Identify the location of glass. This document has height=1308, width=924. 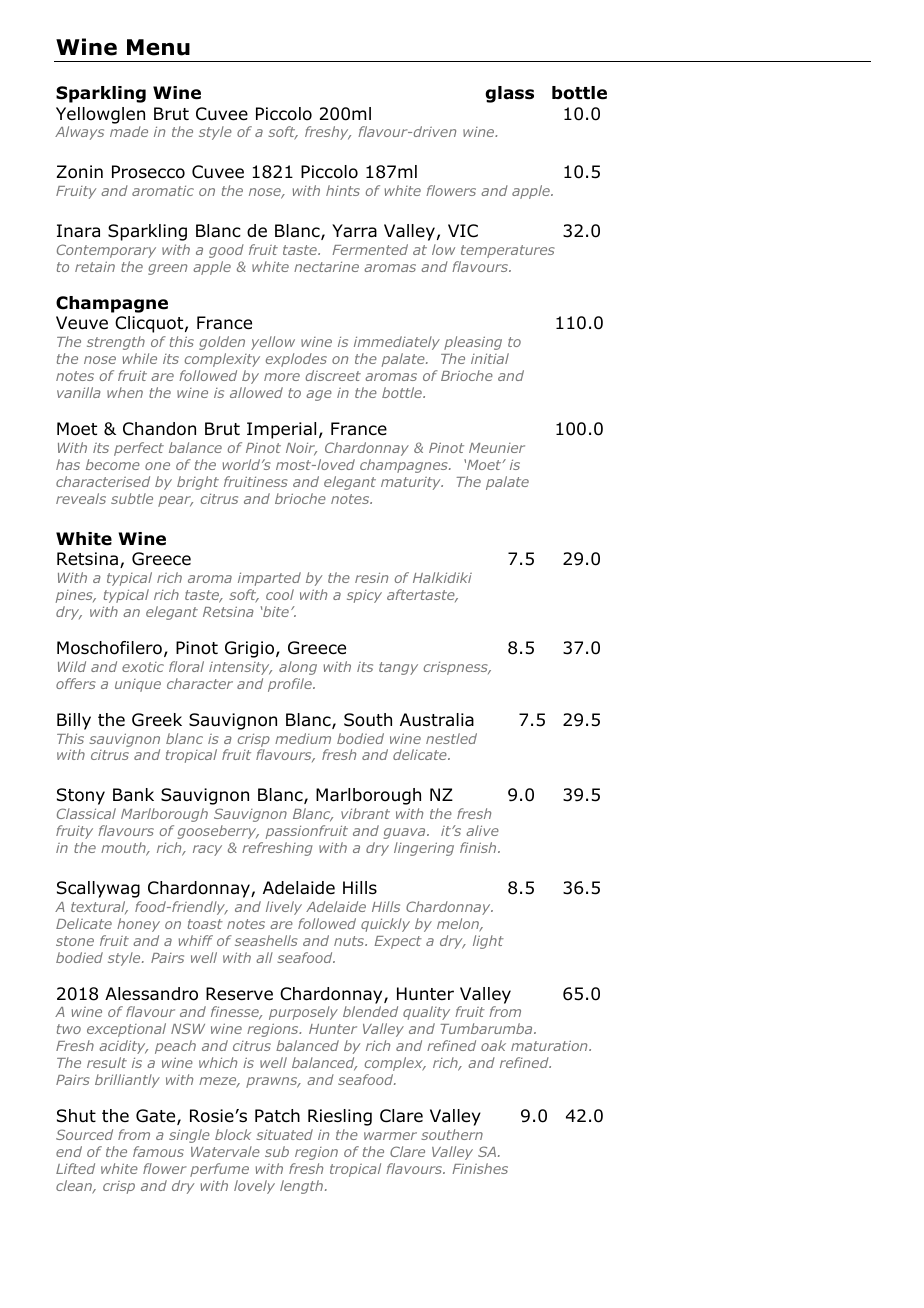
(509, 94).
